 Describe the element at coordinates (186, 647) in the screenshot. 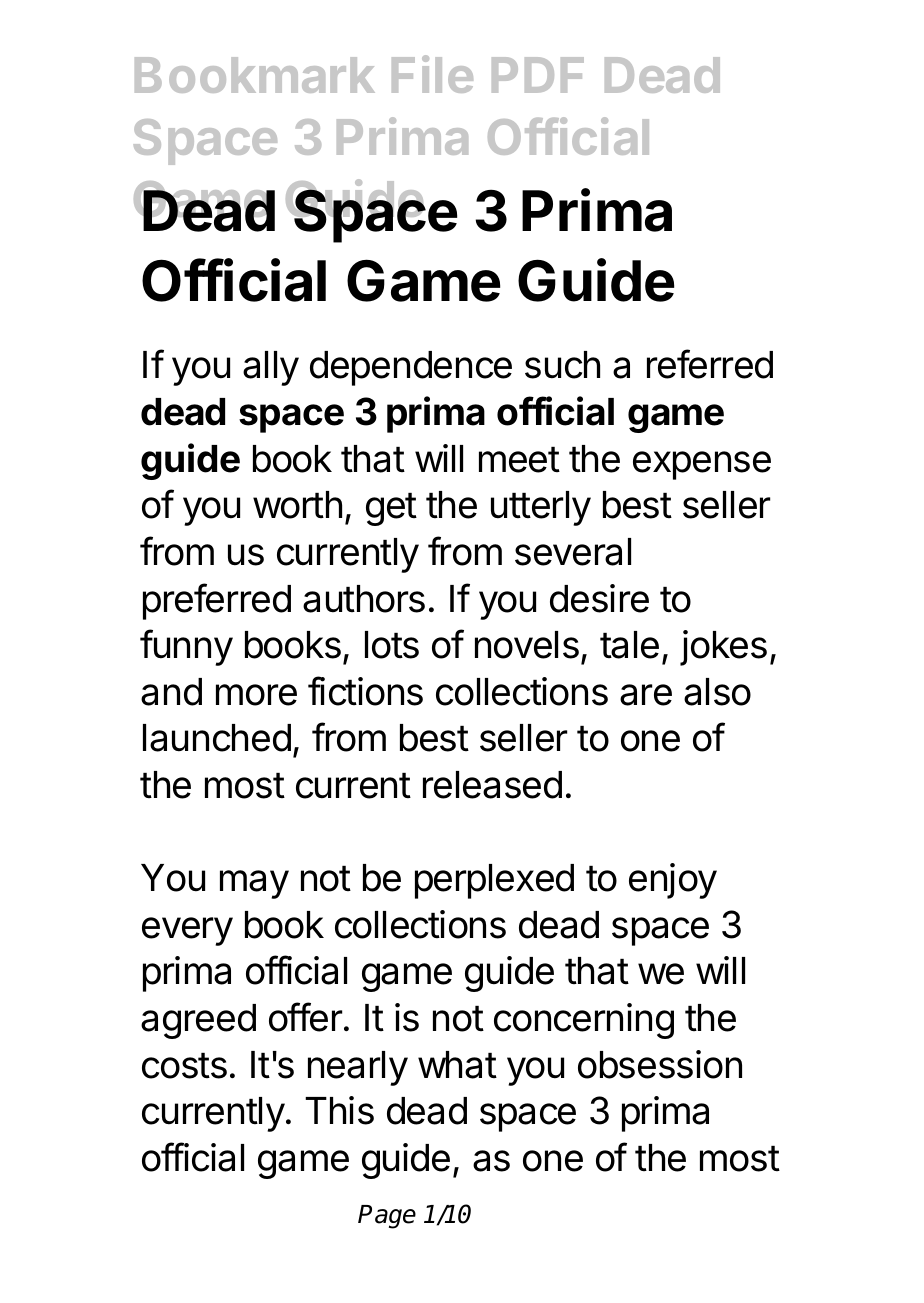

I see `funny` at that location.
